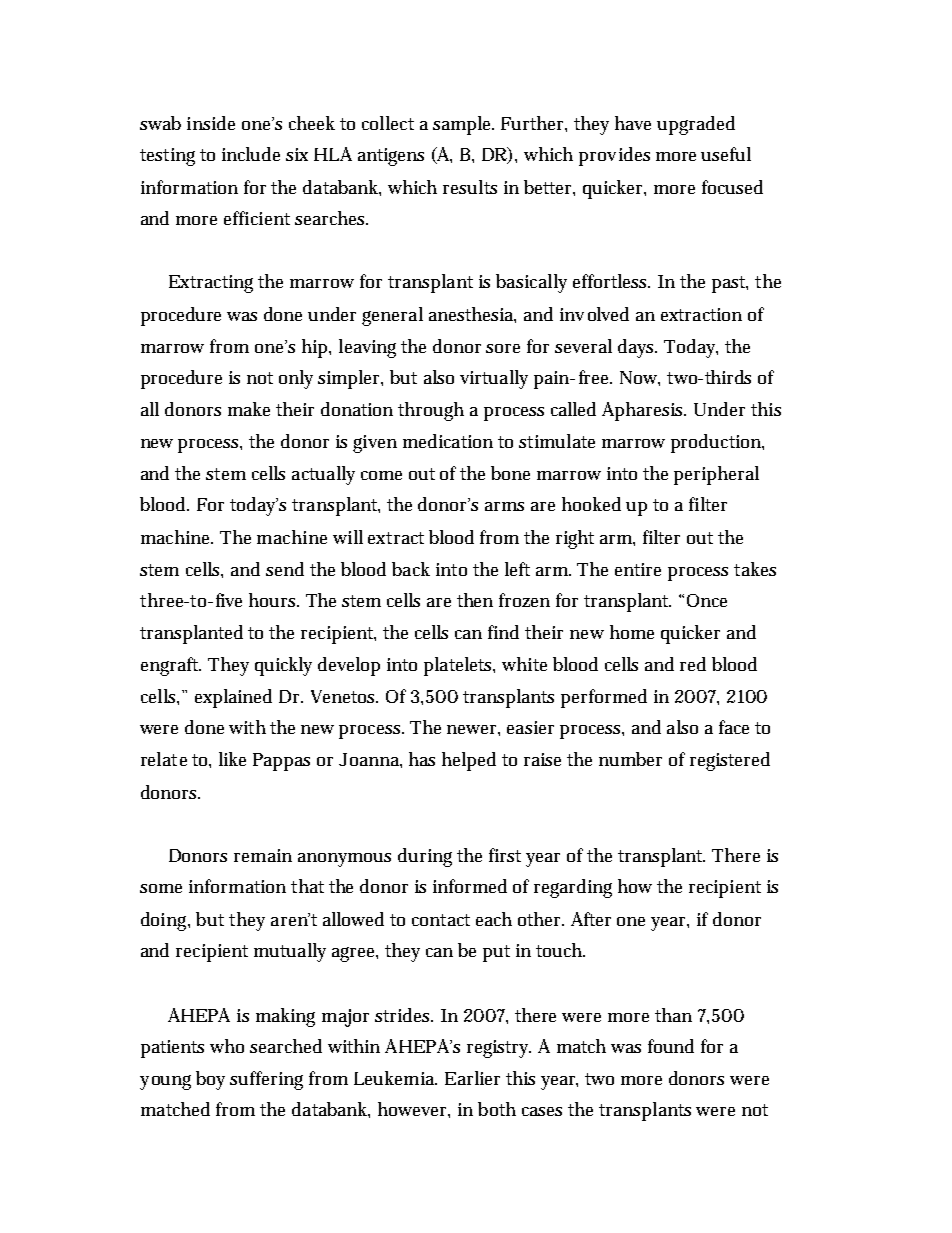 Image resolution: width=952 pixels, height=1233 pixels. Describe the element at coordinates (696, 125) in the screenshot. I see `upgraded` at that location.
